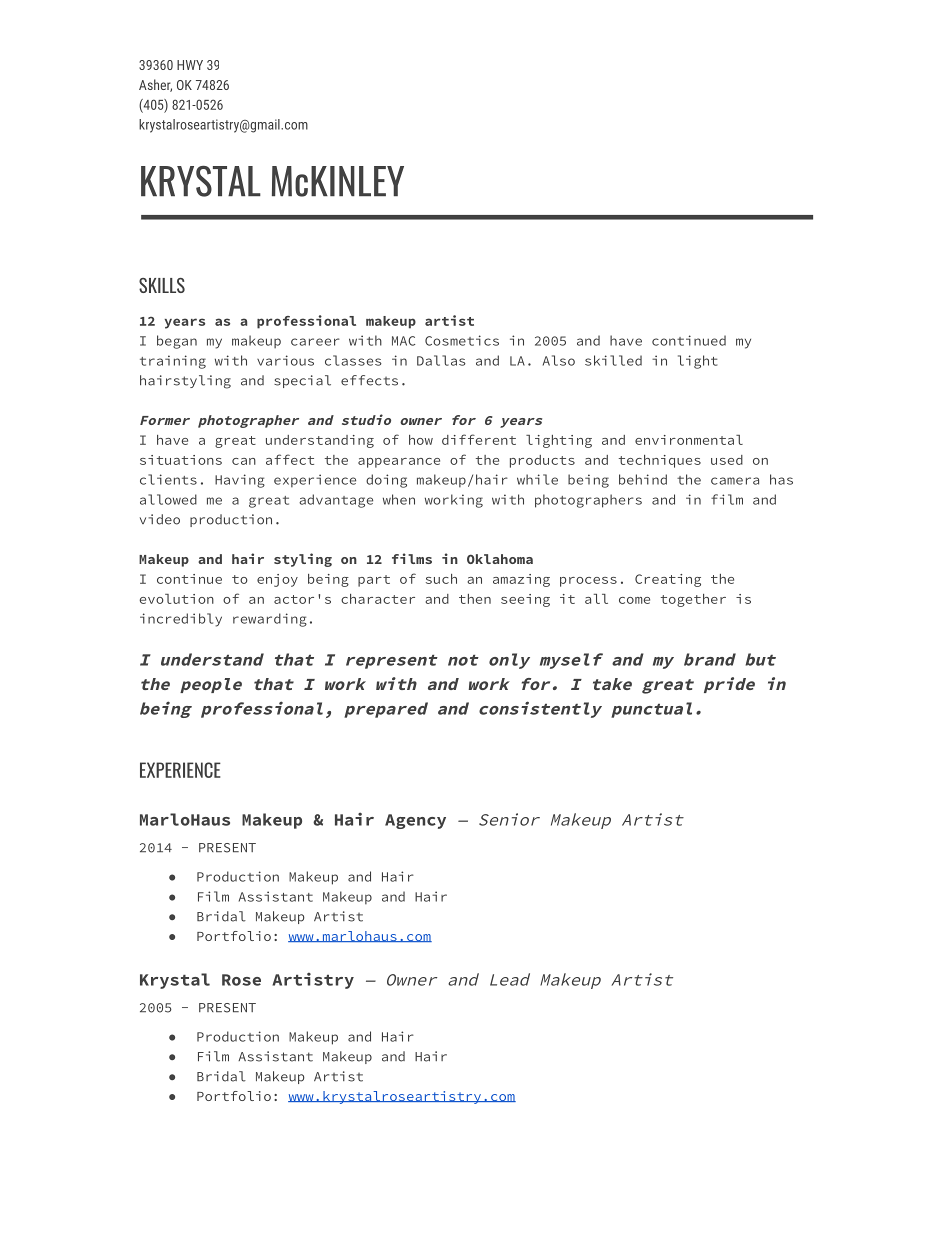  What do you see at coordinates (277, 580) in the document?
I see `enjoy` at bounding box center [277, 580].
